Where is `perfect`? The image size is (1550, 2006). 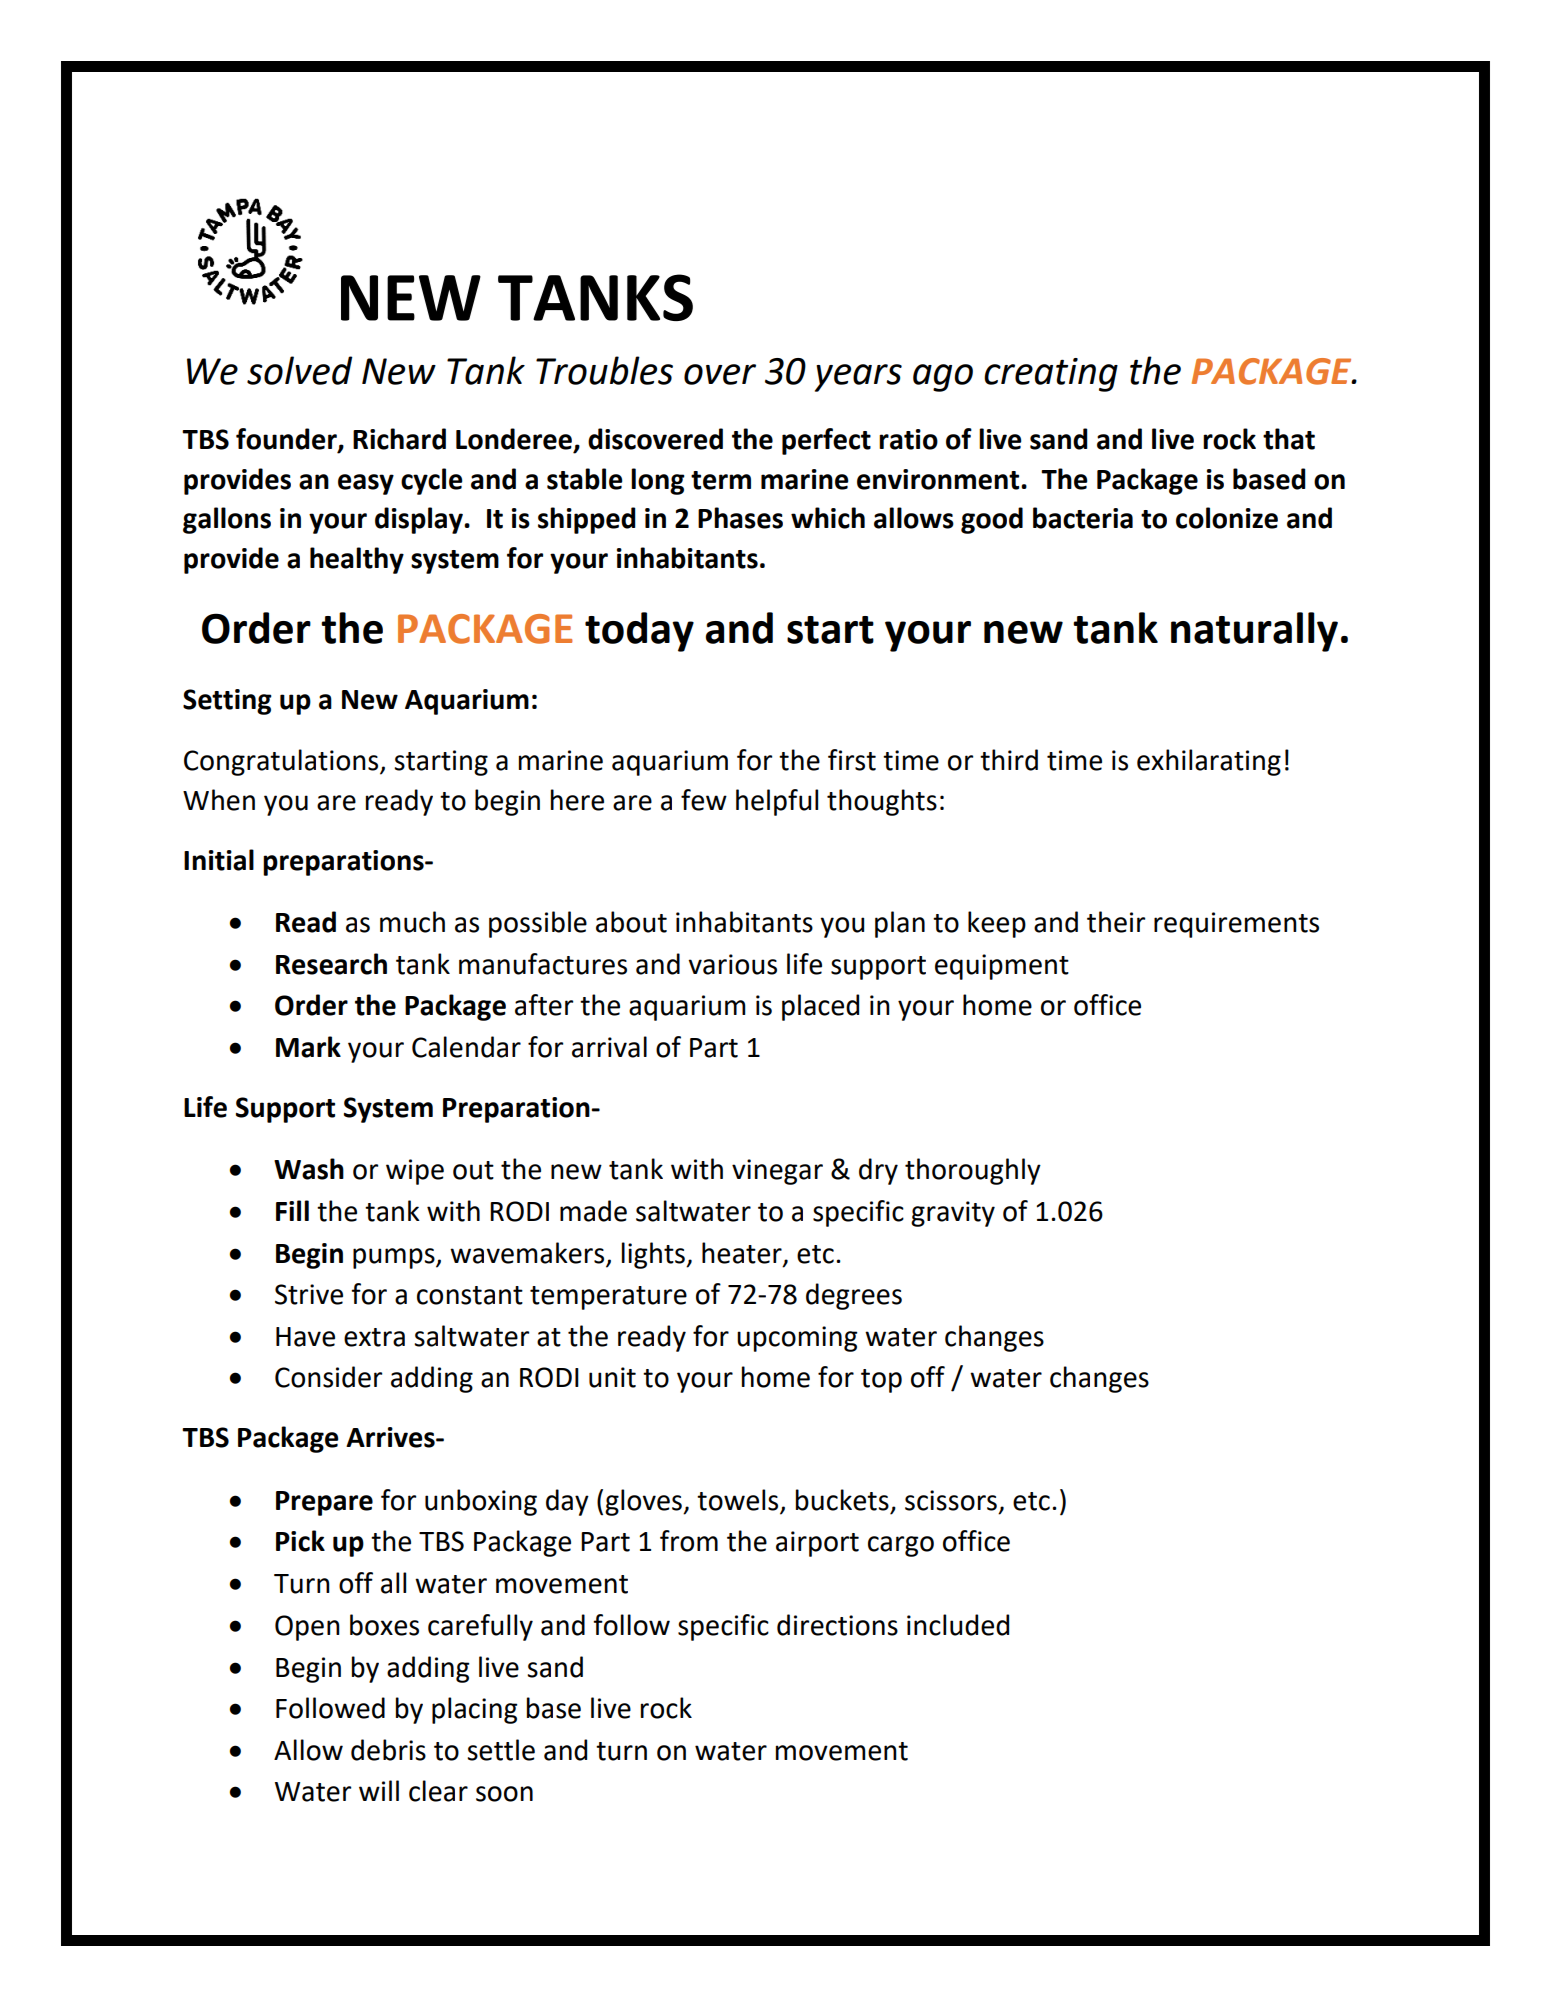
perfect is located at coordinates (826, 441).
